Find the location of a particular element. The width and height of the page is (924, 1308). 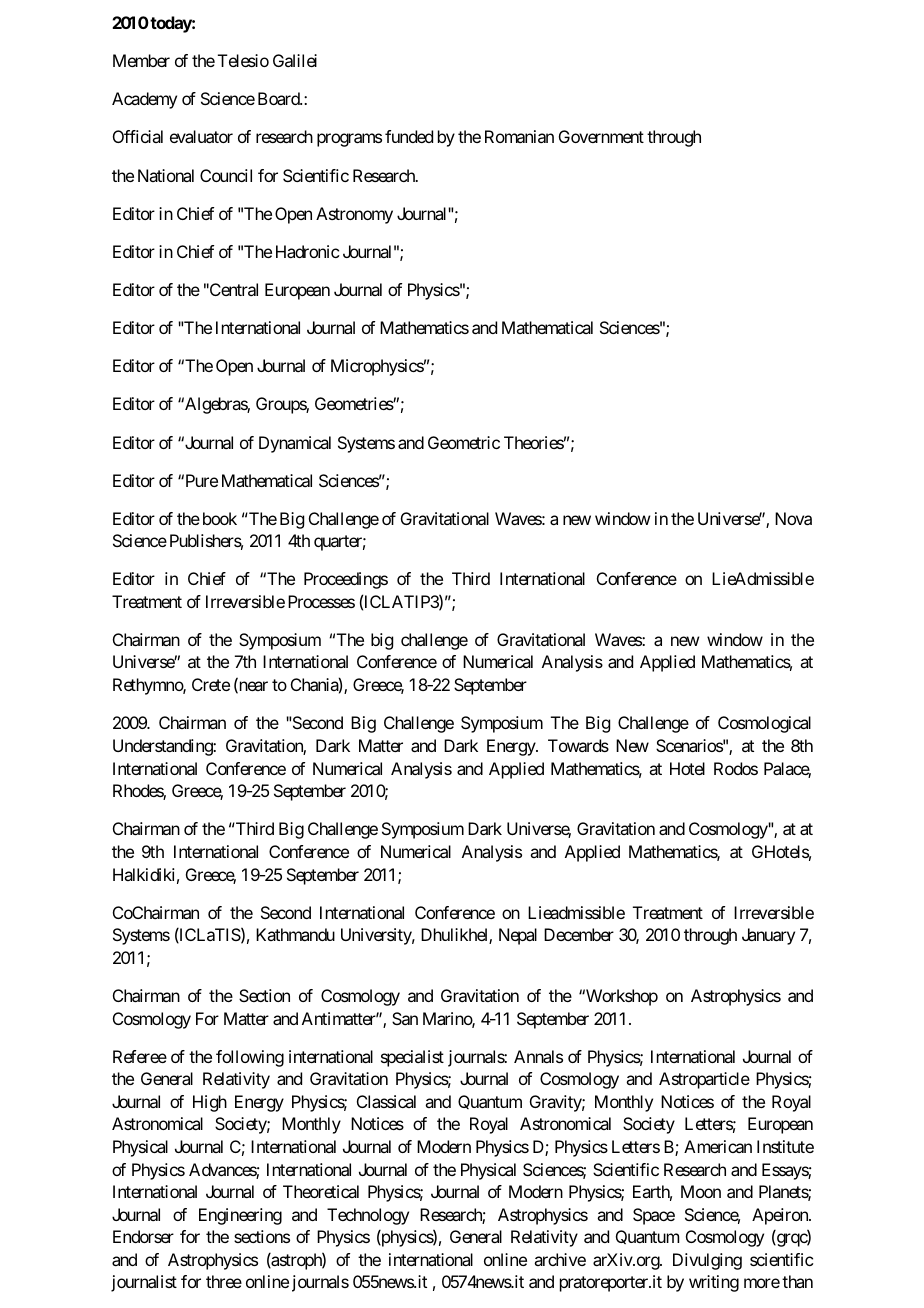

Cosmological is located at coordinates (764, 724).
